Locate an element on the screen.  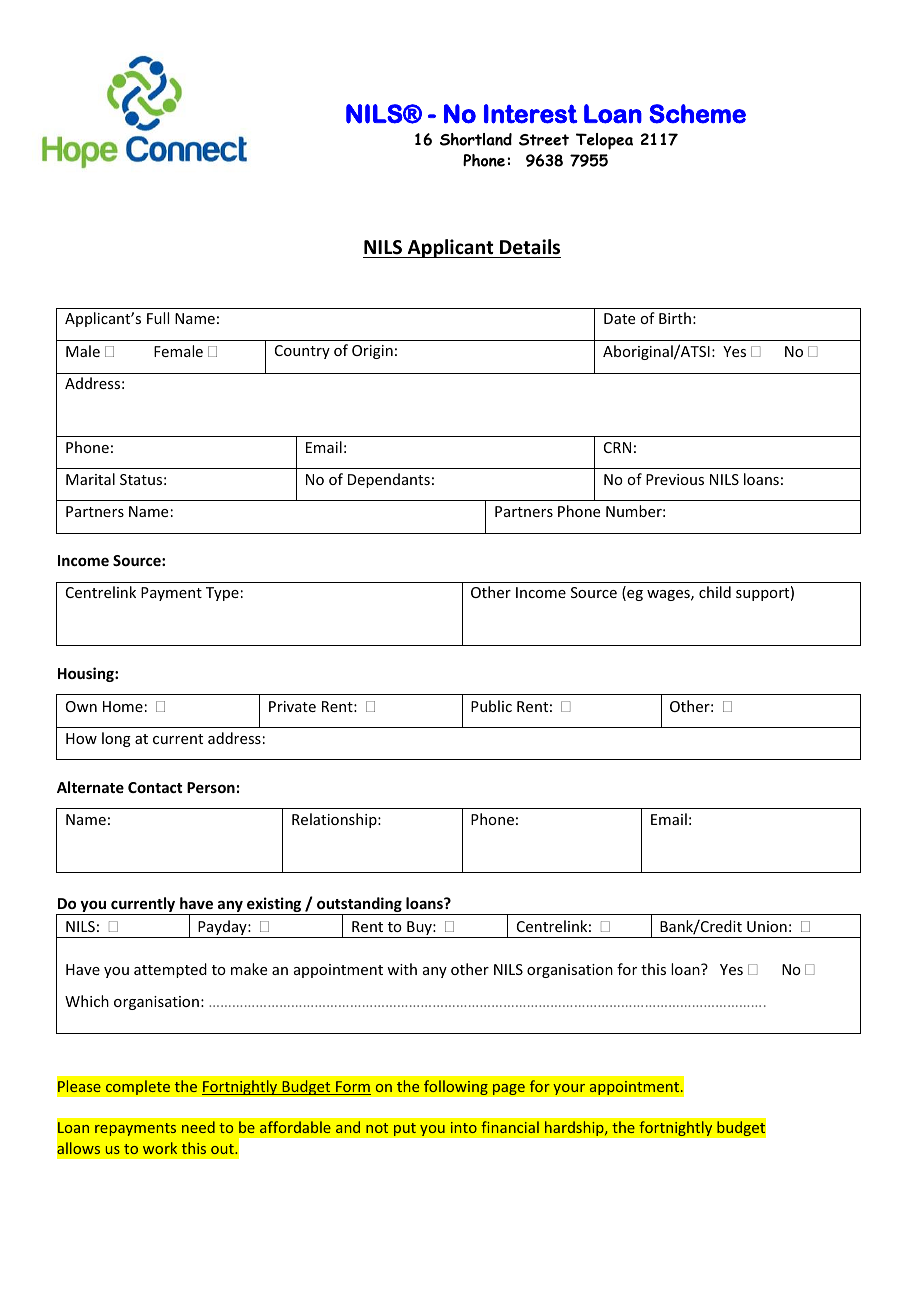
need is located at coordinates (198, 1127).
